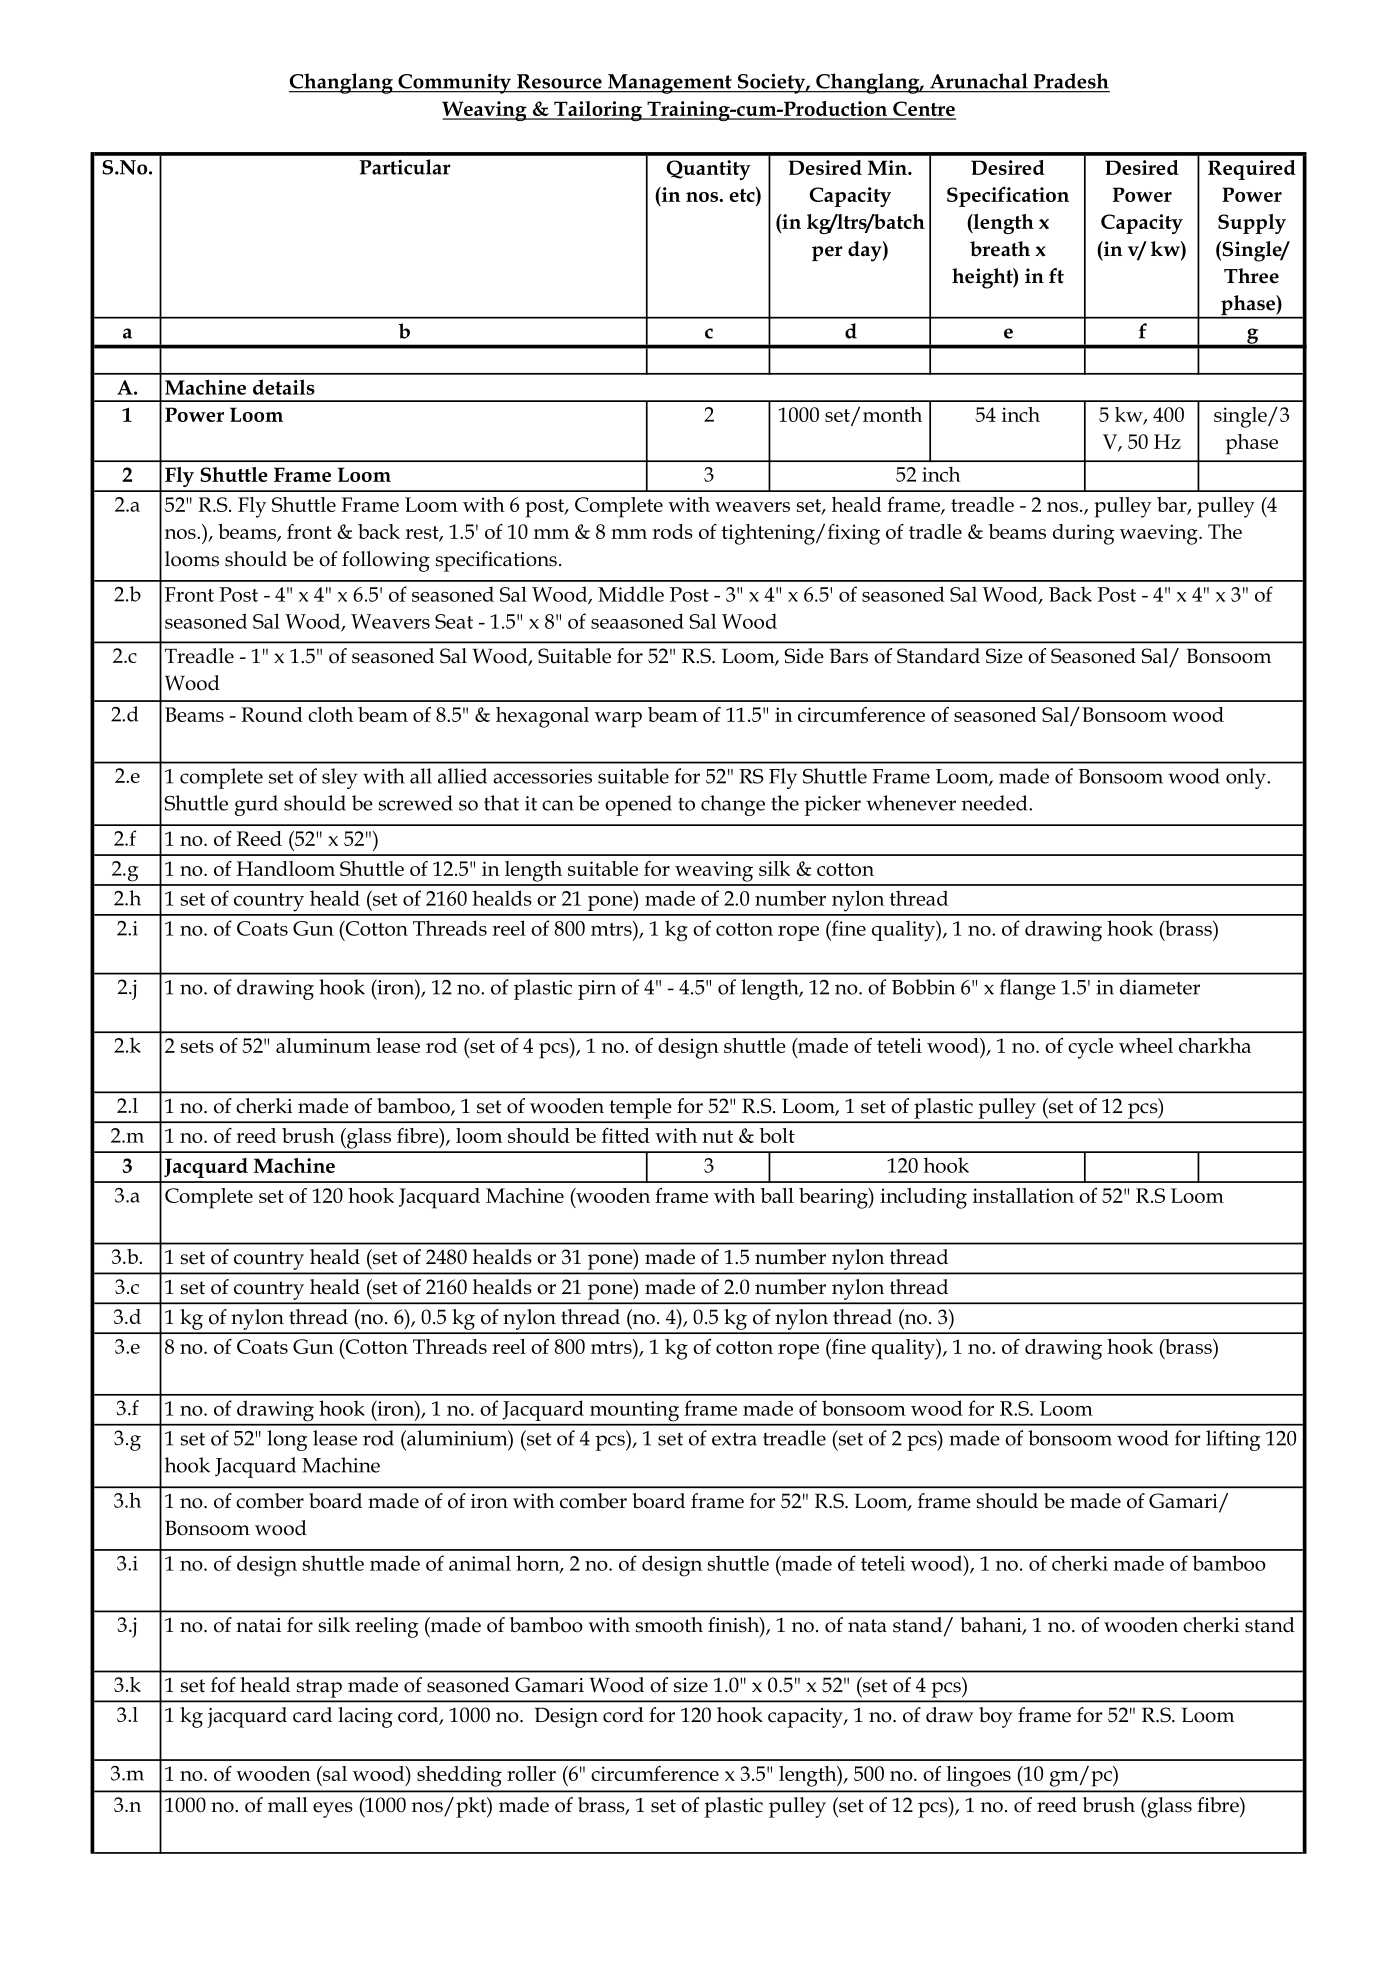 The image size is (1399, 1979). What do you see at coordinates (386, 561) in the screenshot?
I see `following` at bounding box center [386, 561].
